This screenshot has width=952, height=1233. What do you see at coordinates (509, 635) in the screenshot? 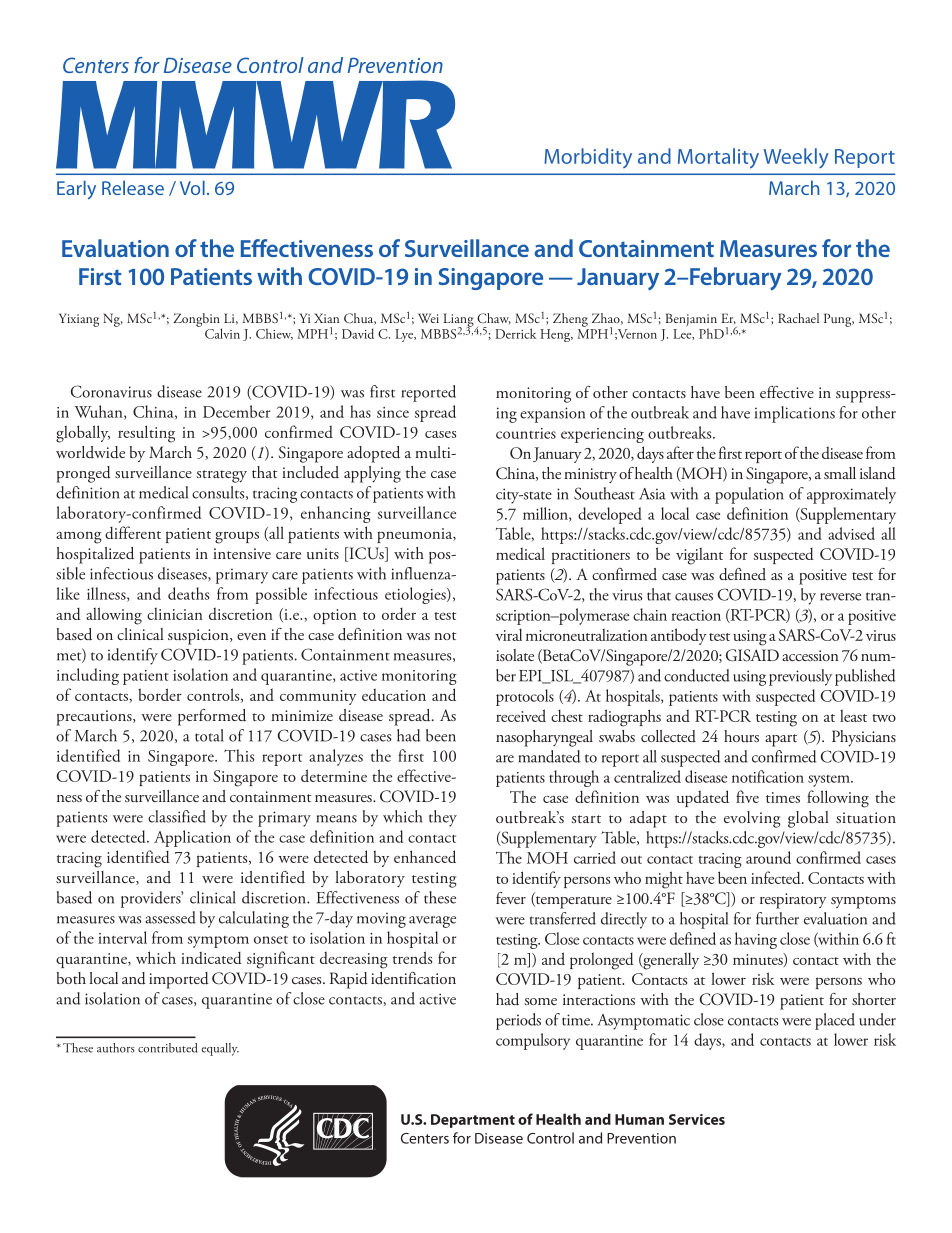
I see `viral` at bounding box center [509, 635].
